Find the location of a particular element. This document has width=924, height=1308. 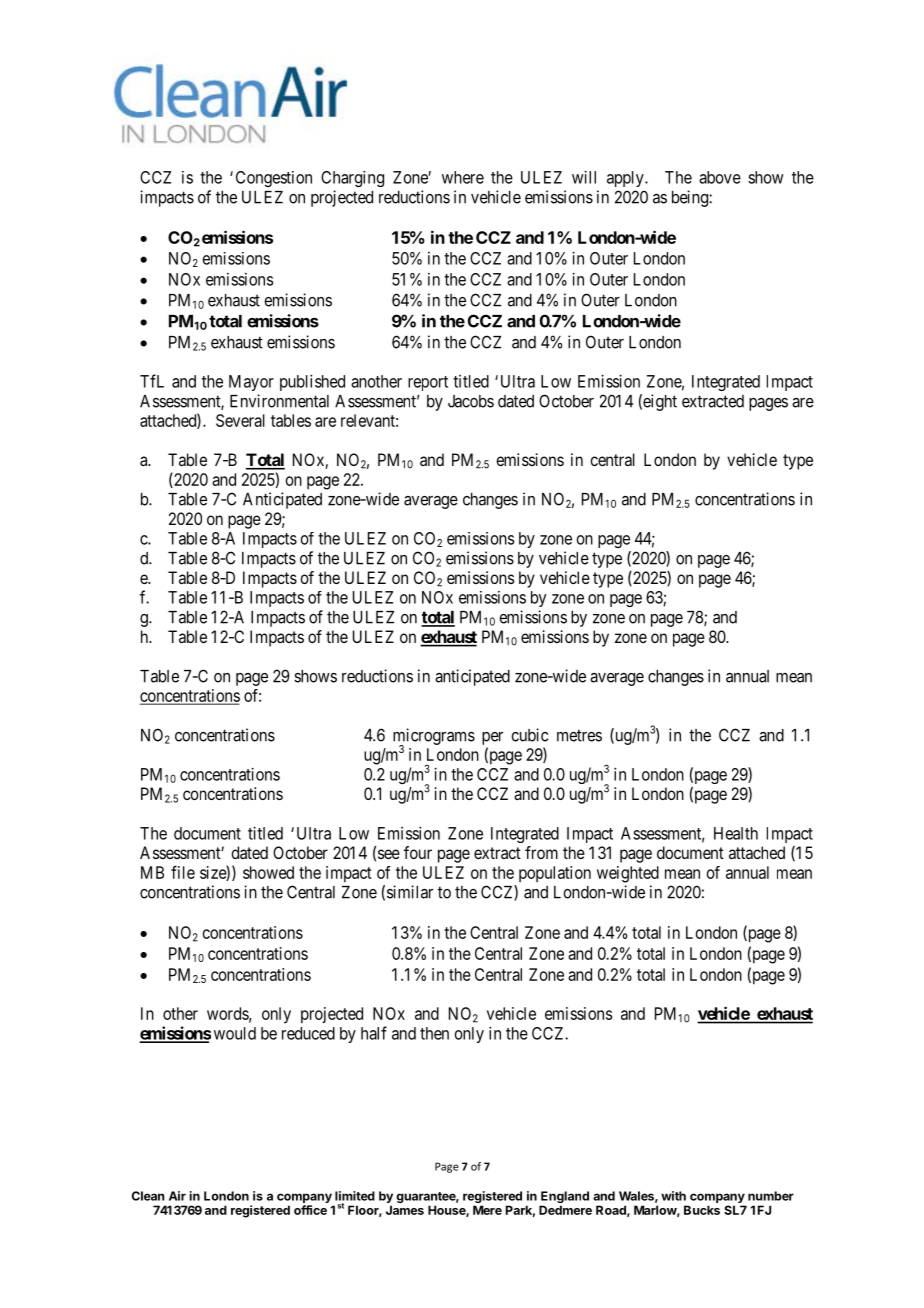

Health is located at coordinates (736, 833).
